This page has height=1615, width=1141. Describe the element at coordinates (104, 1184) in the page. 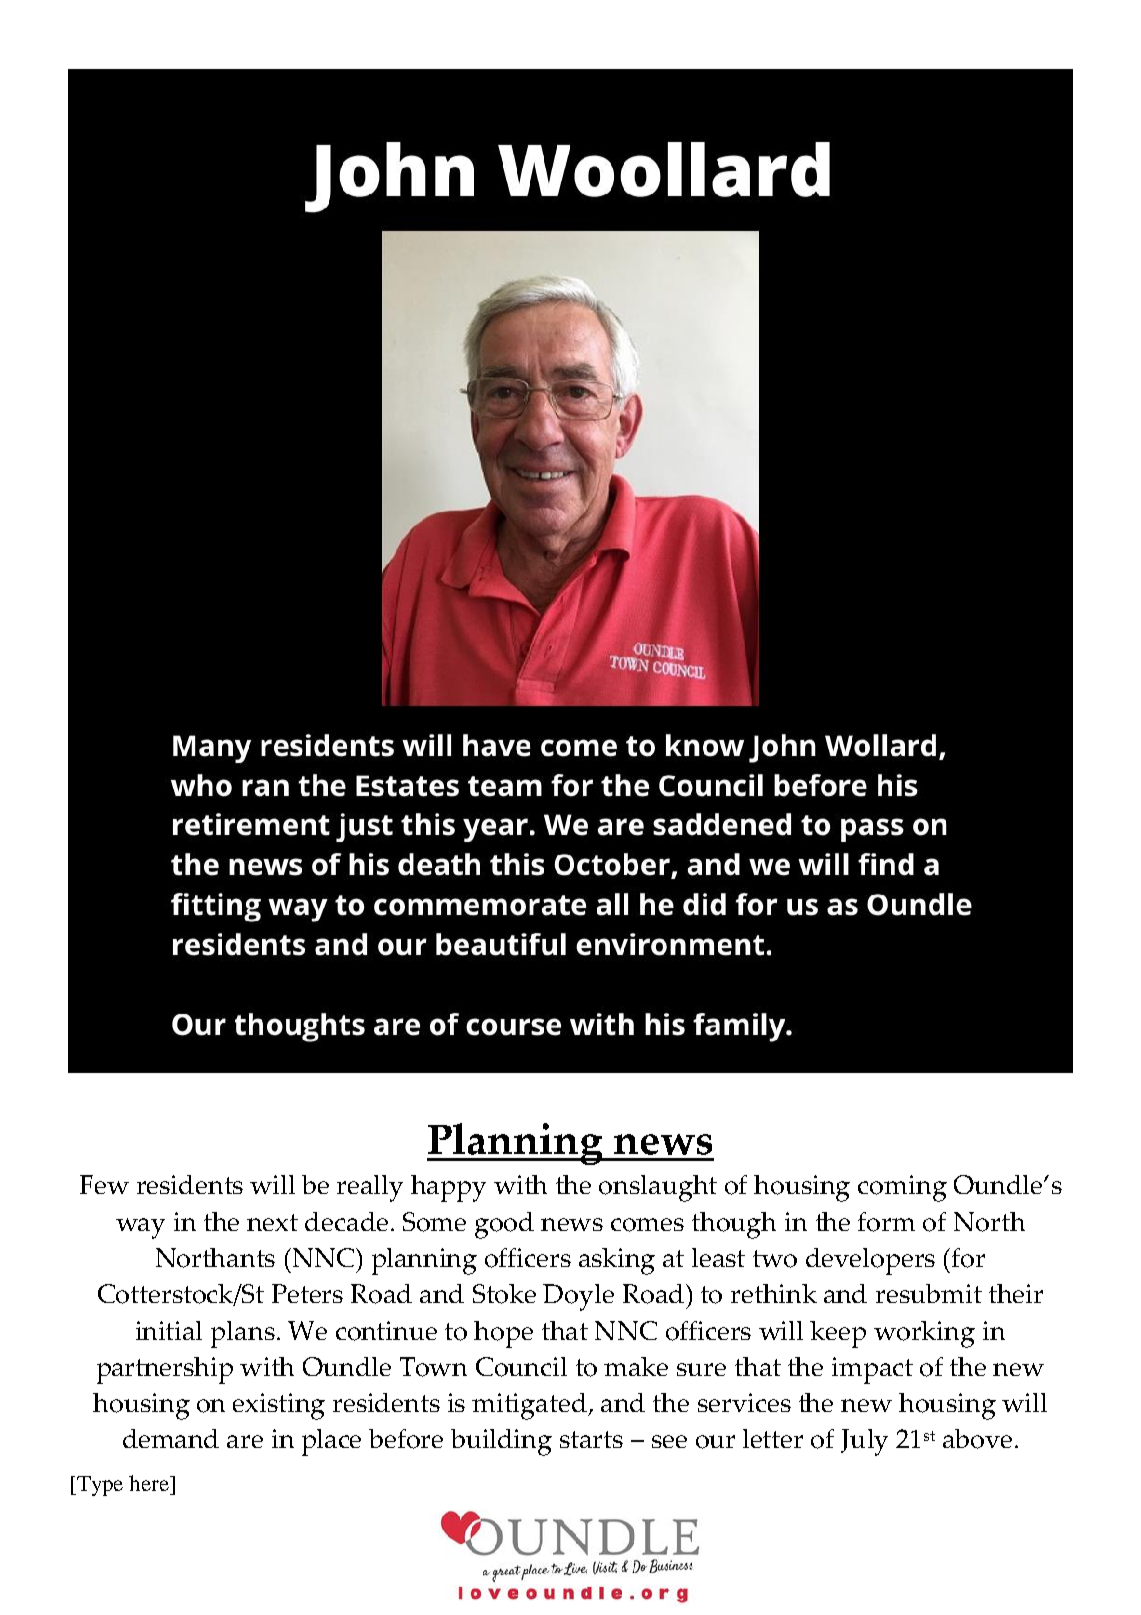

I see `Few` at that location.
